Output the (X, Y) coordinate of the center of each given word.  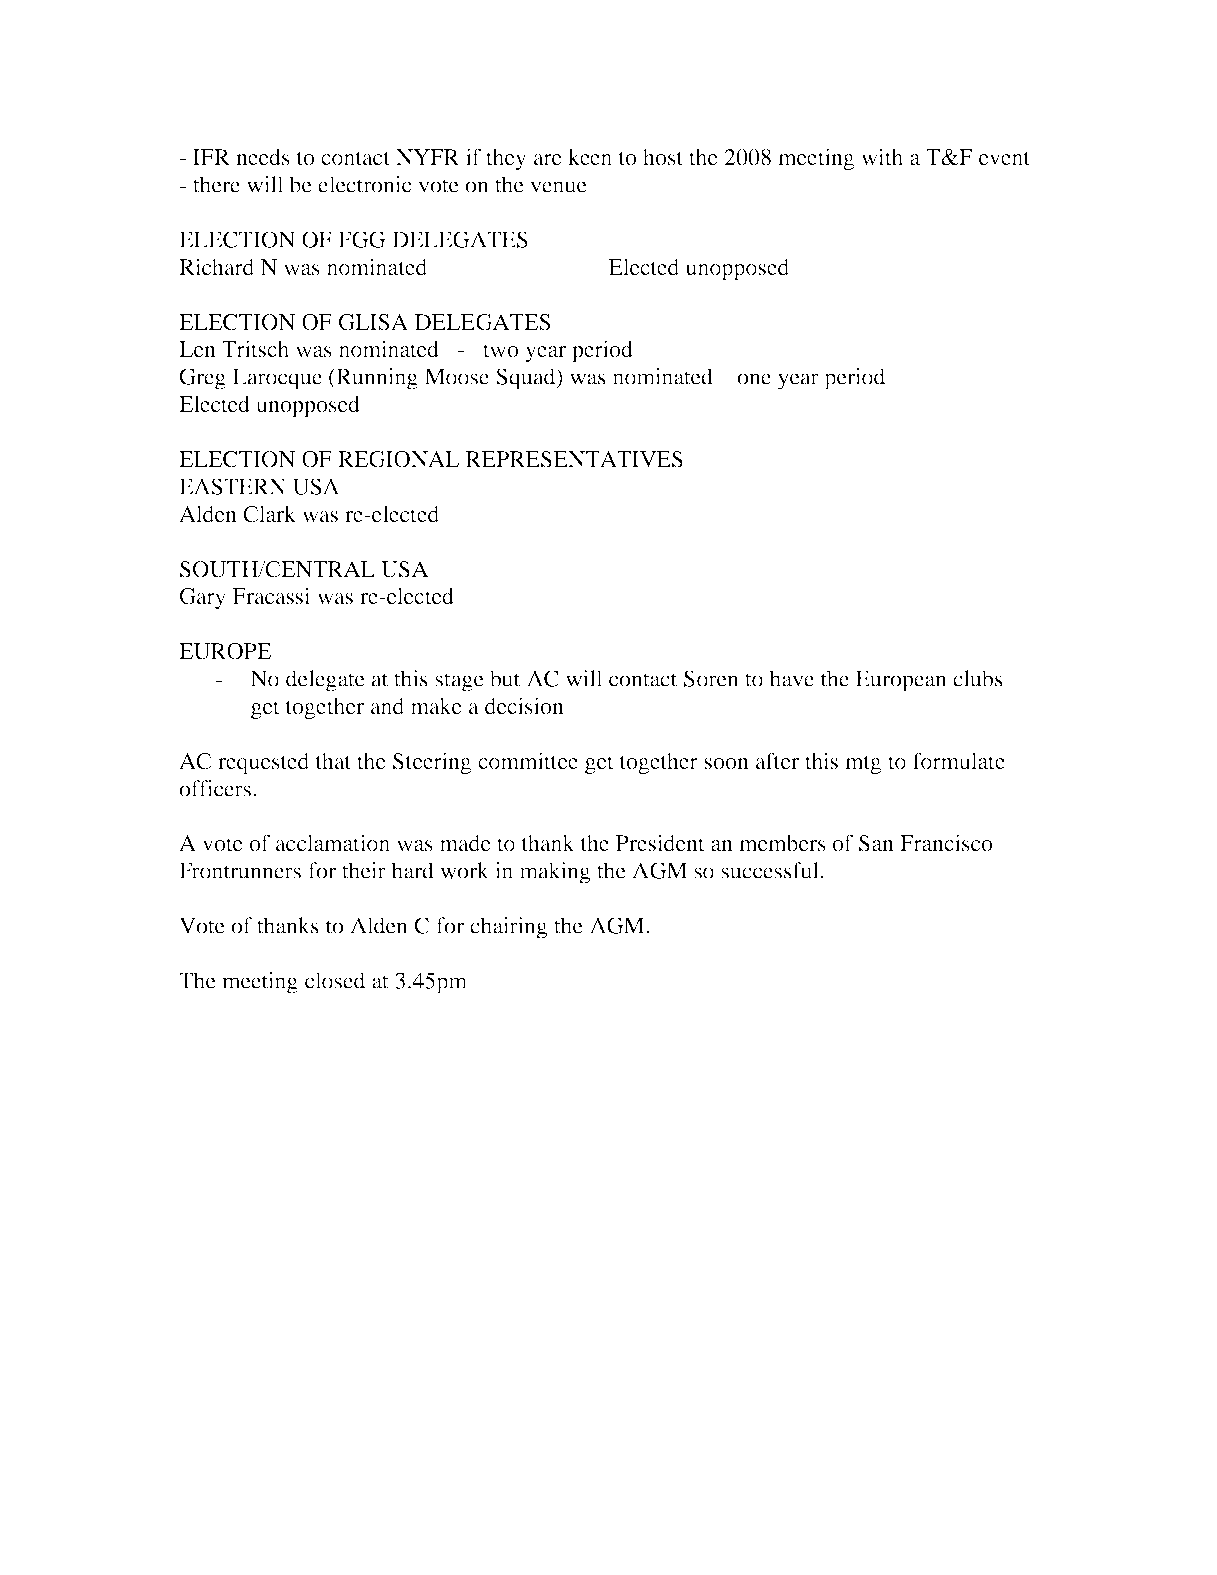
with (882, 157)
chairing (508, 928)
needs (263, 157)
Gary (203, 598)
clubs (978, 678)
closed (335, 980)
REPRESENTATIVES (574, 459)
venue (558, 187)
